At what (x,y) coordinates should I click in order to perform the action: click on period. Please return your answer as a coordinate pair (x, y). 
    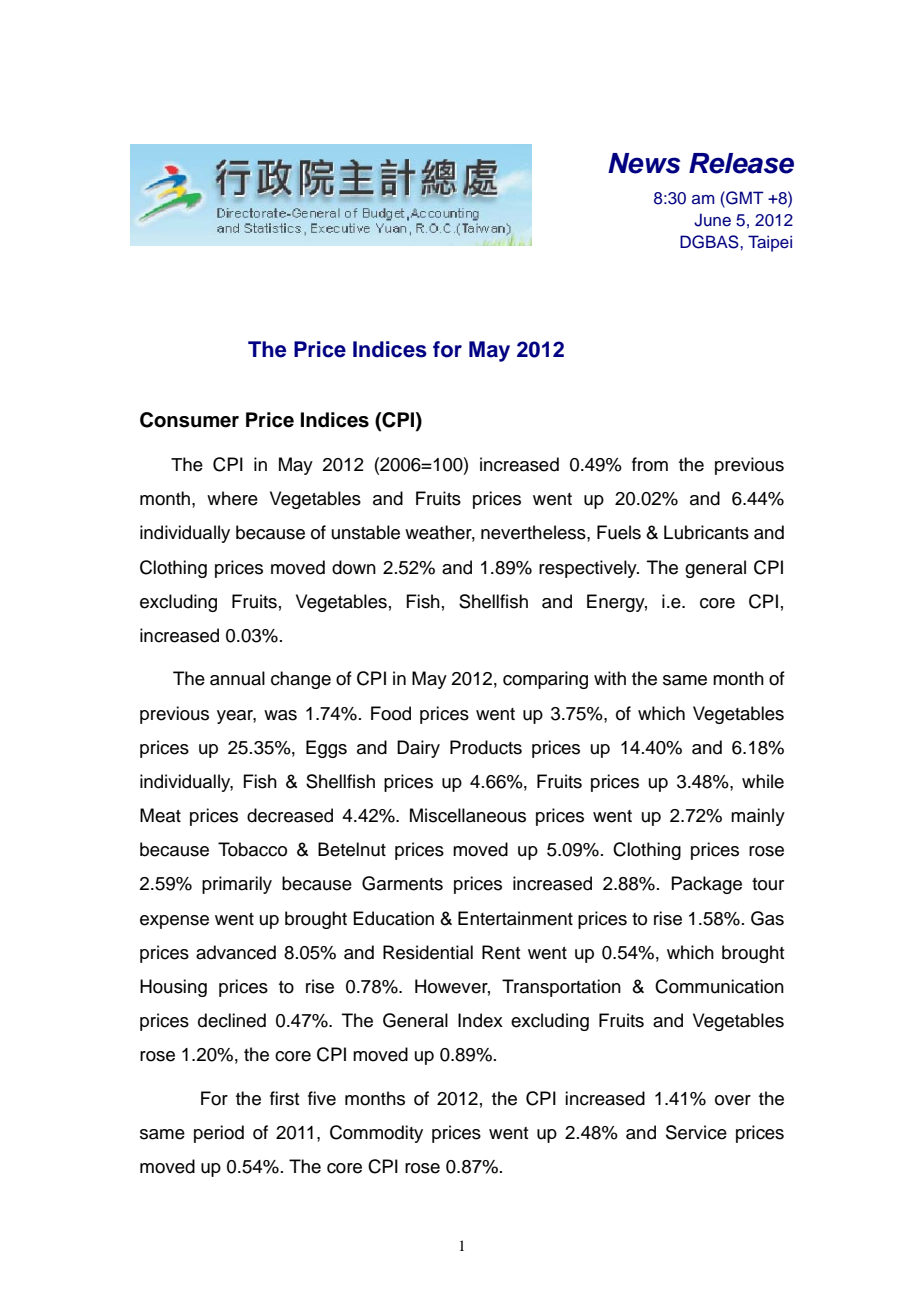
    Looking at the image, I should click on (219, 1134).
